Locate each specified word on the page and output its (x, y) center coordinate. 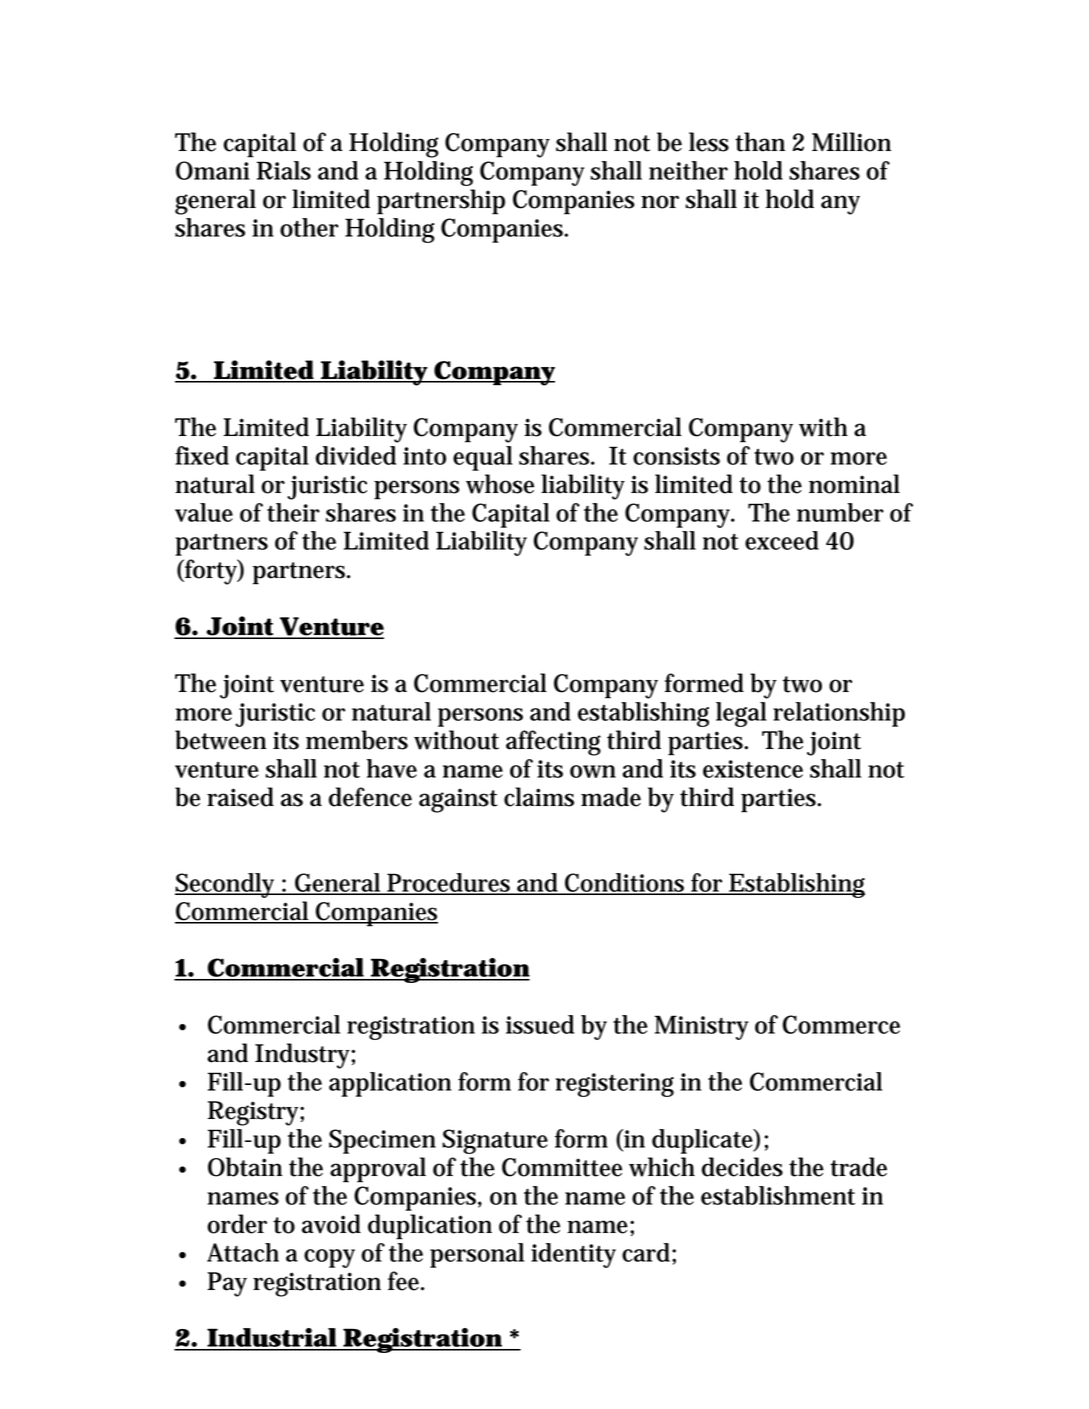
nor (660, 202)
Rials (284, 170)
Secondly (228, 885)
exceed (782, 540)
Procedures (450, 883)
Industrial (272, 1339)
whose (500, 484)
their (293, 512)
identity (573, 1255)
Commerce (841, 1024)
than (760, 142)
